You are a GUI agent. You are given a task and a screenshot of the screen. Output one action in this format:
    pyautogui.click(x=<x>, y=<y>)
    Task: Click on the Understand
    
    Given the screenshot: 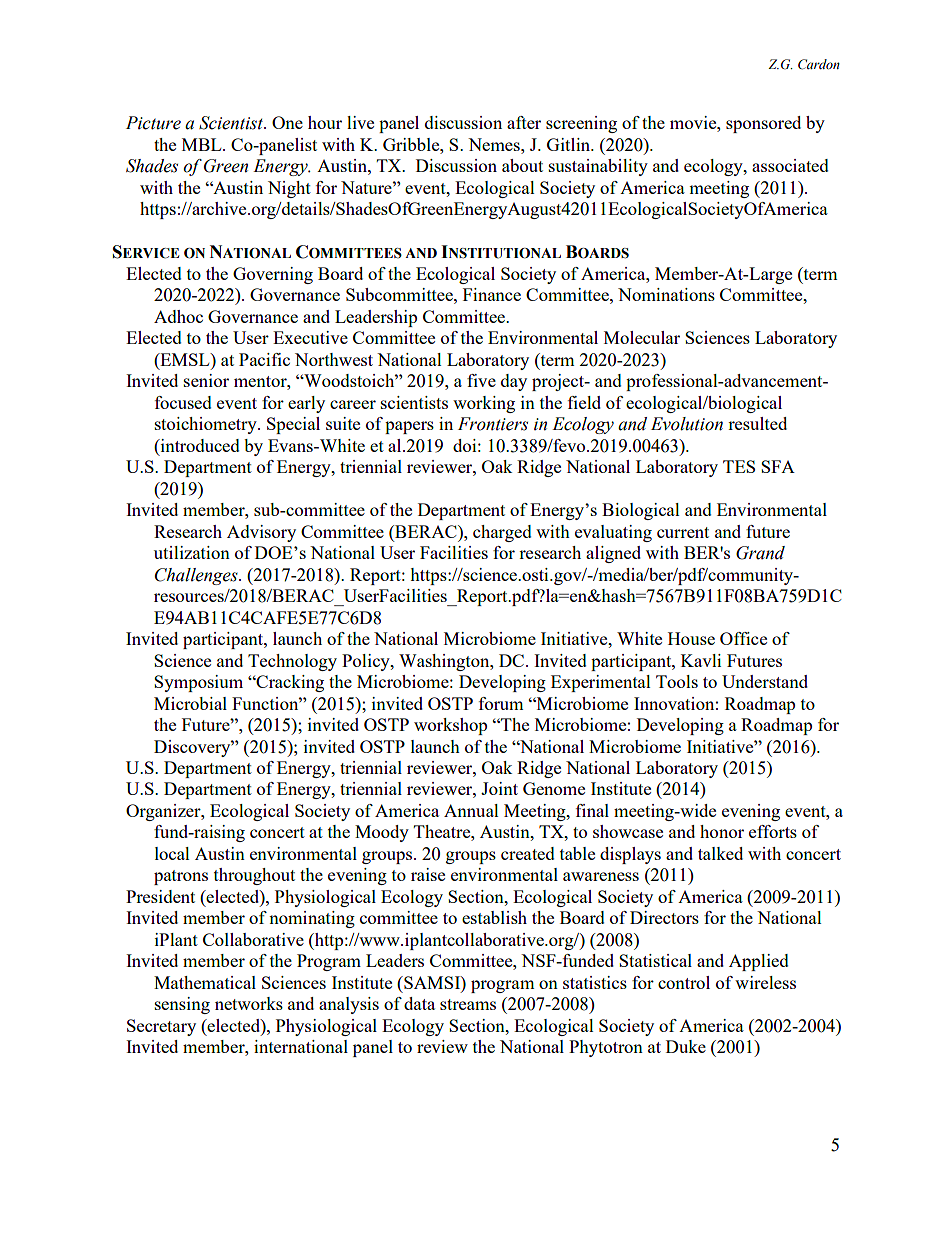 What is the action you would take?
    pyautogui.click(x=765, y=681)
